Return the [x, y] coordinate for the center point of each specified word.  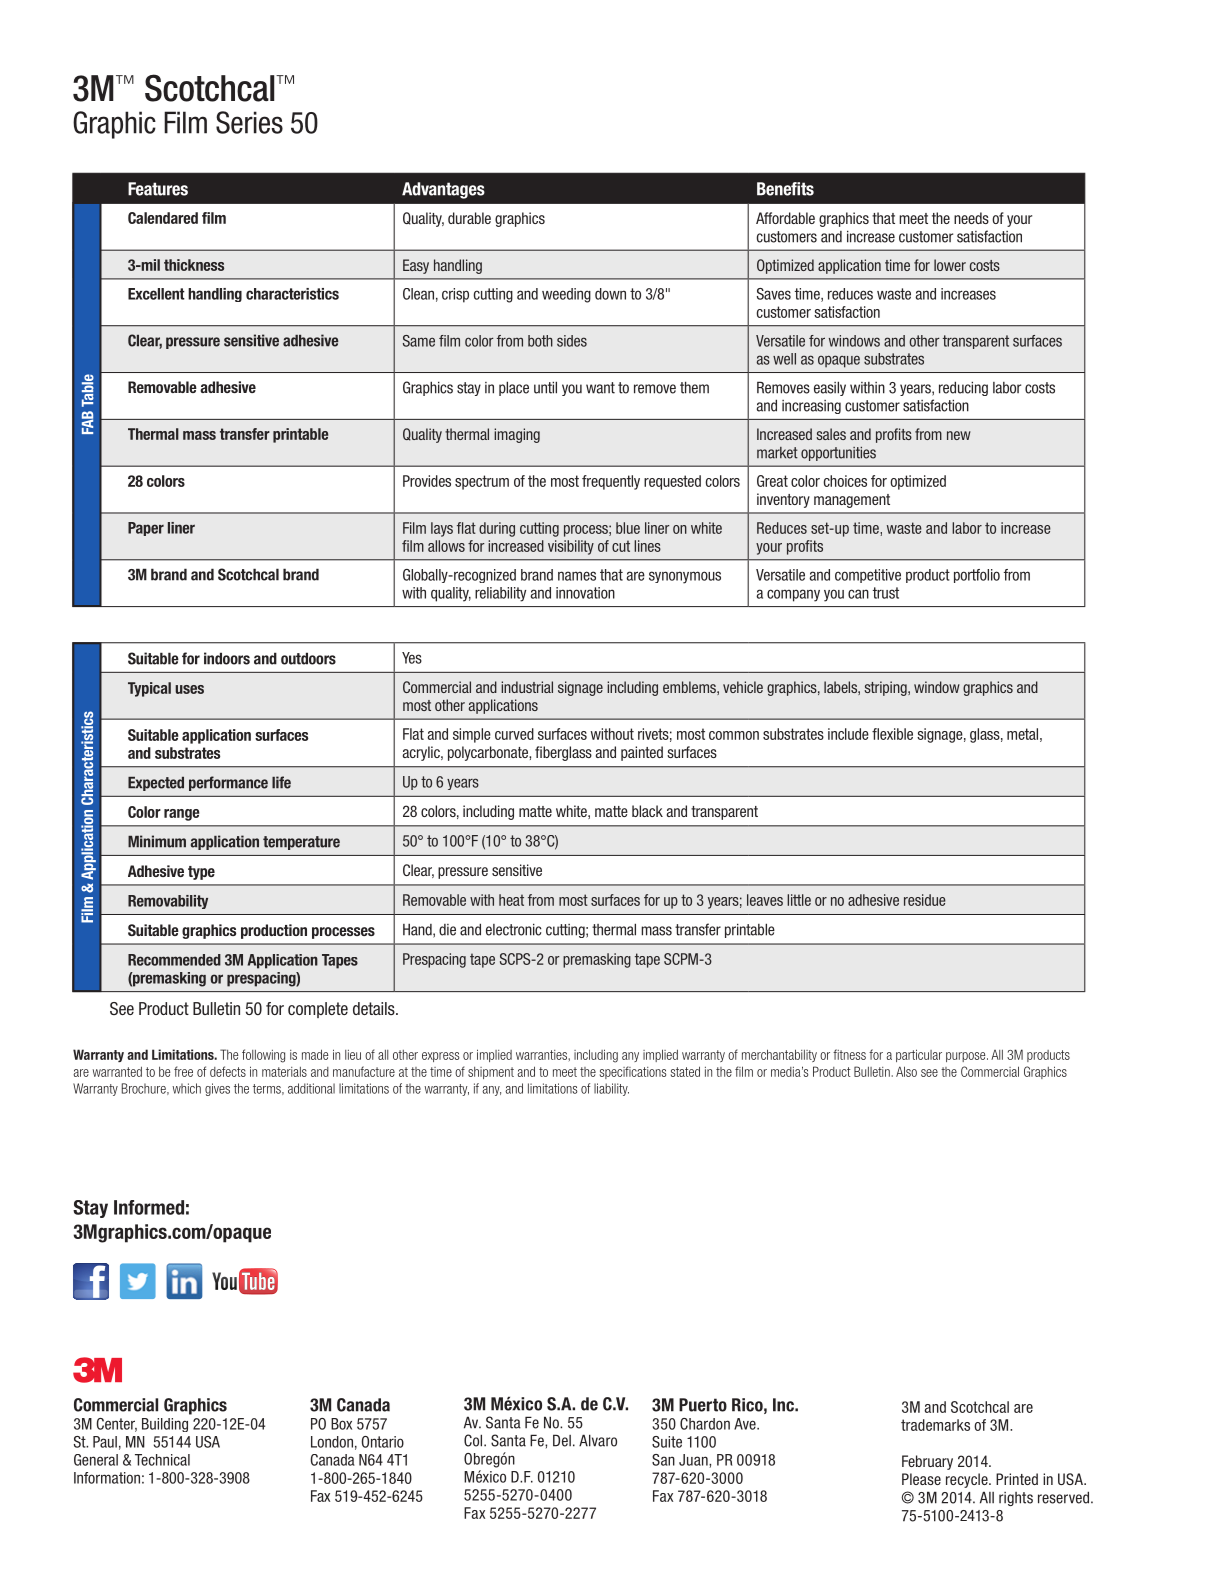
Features [158, 189]
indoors [227, 658]
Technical [162, 1460]
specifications [633, 1072]
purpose [967, 1057]
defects [228, 1071]
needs [971, 218]
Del [562, 1440]
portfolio [977, 576]
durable [469, 218]
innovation [585, 593]
